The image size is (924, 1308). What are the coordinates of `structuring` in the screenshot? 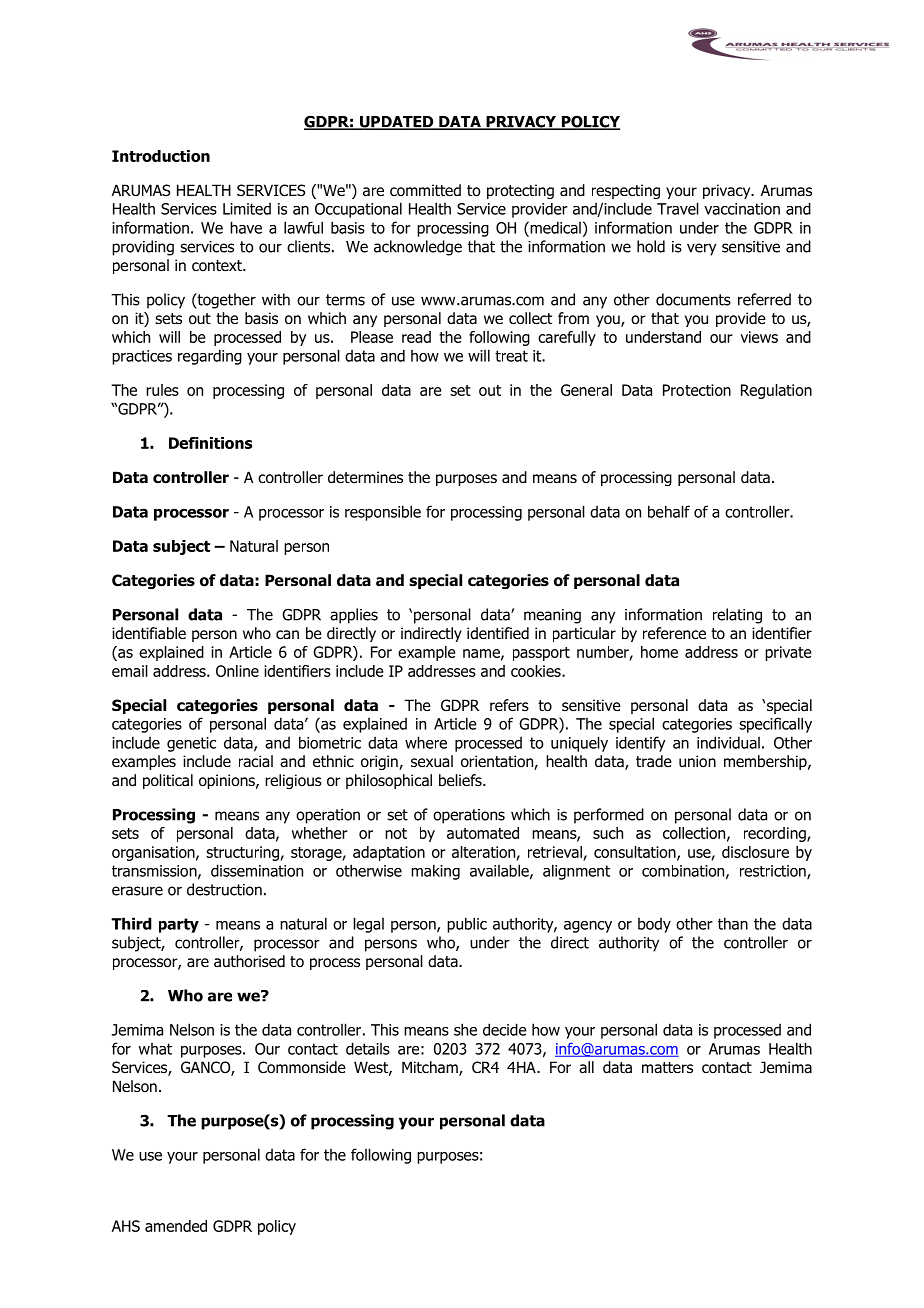 It's located at (243, 853).
